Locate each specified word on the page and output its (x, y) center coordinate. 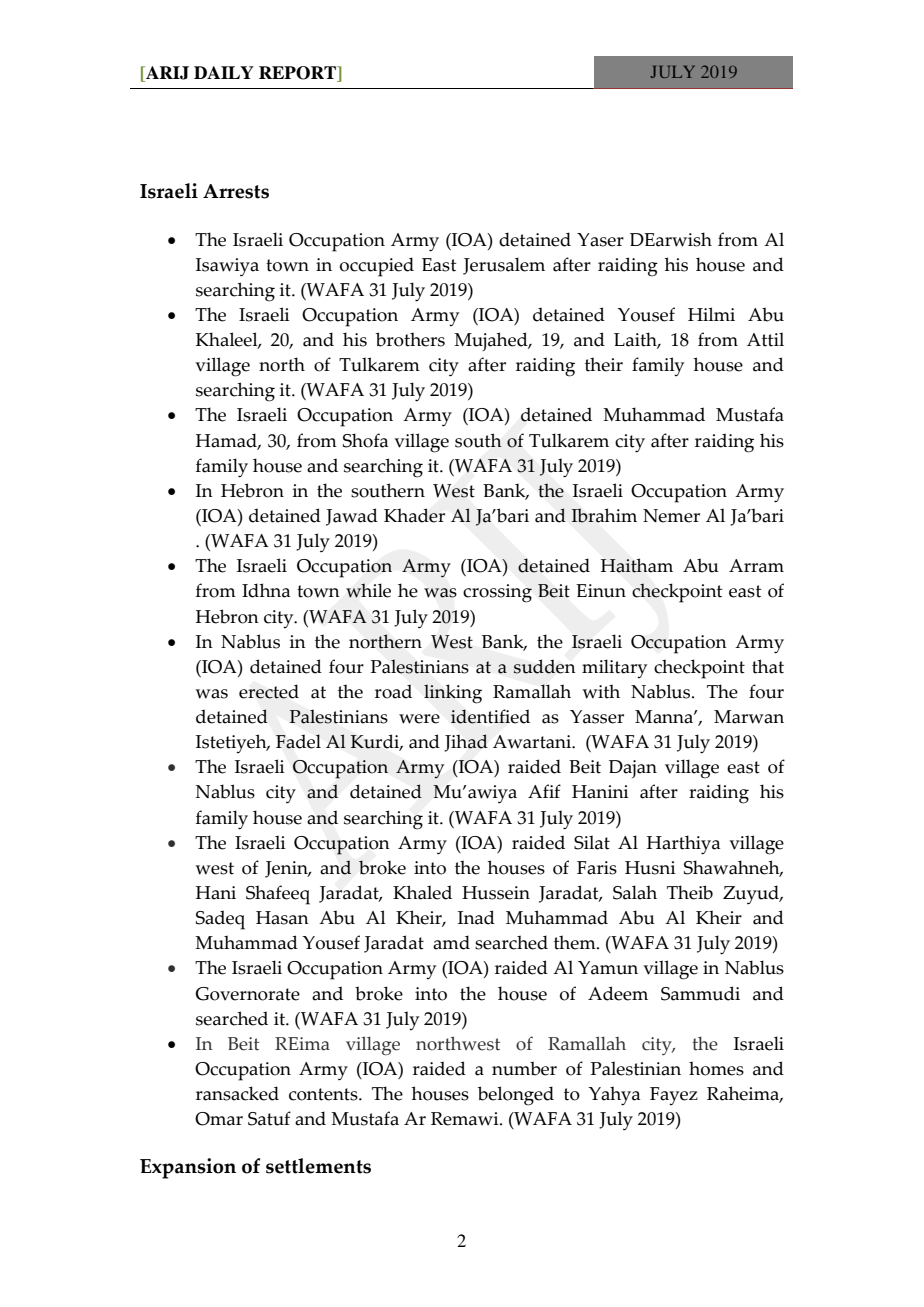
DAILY (224, 72)
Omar (219, 1119)
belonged (516, 1096)
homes (716, 1068)
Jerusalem (504, 266)
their (604, 364)
